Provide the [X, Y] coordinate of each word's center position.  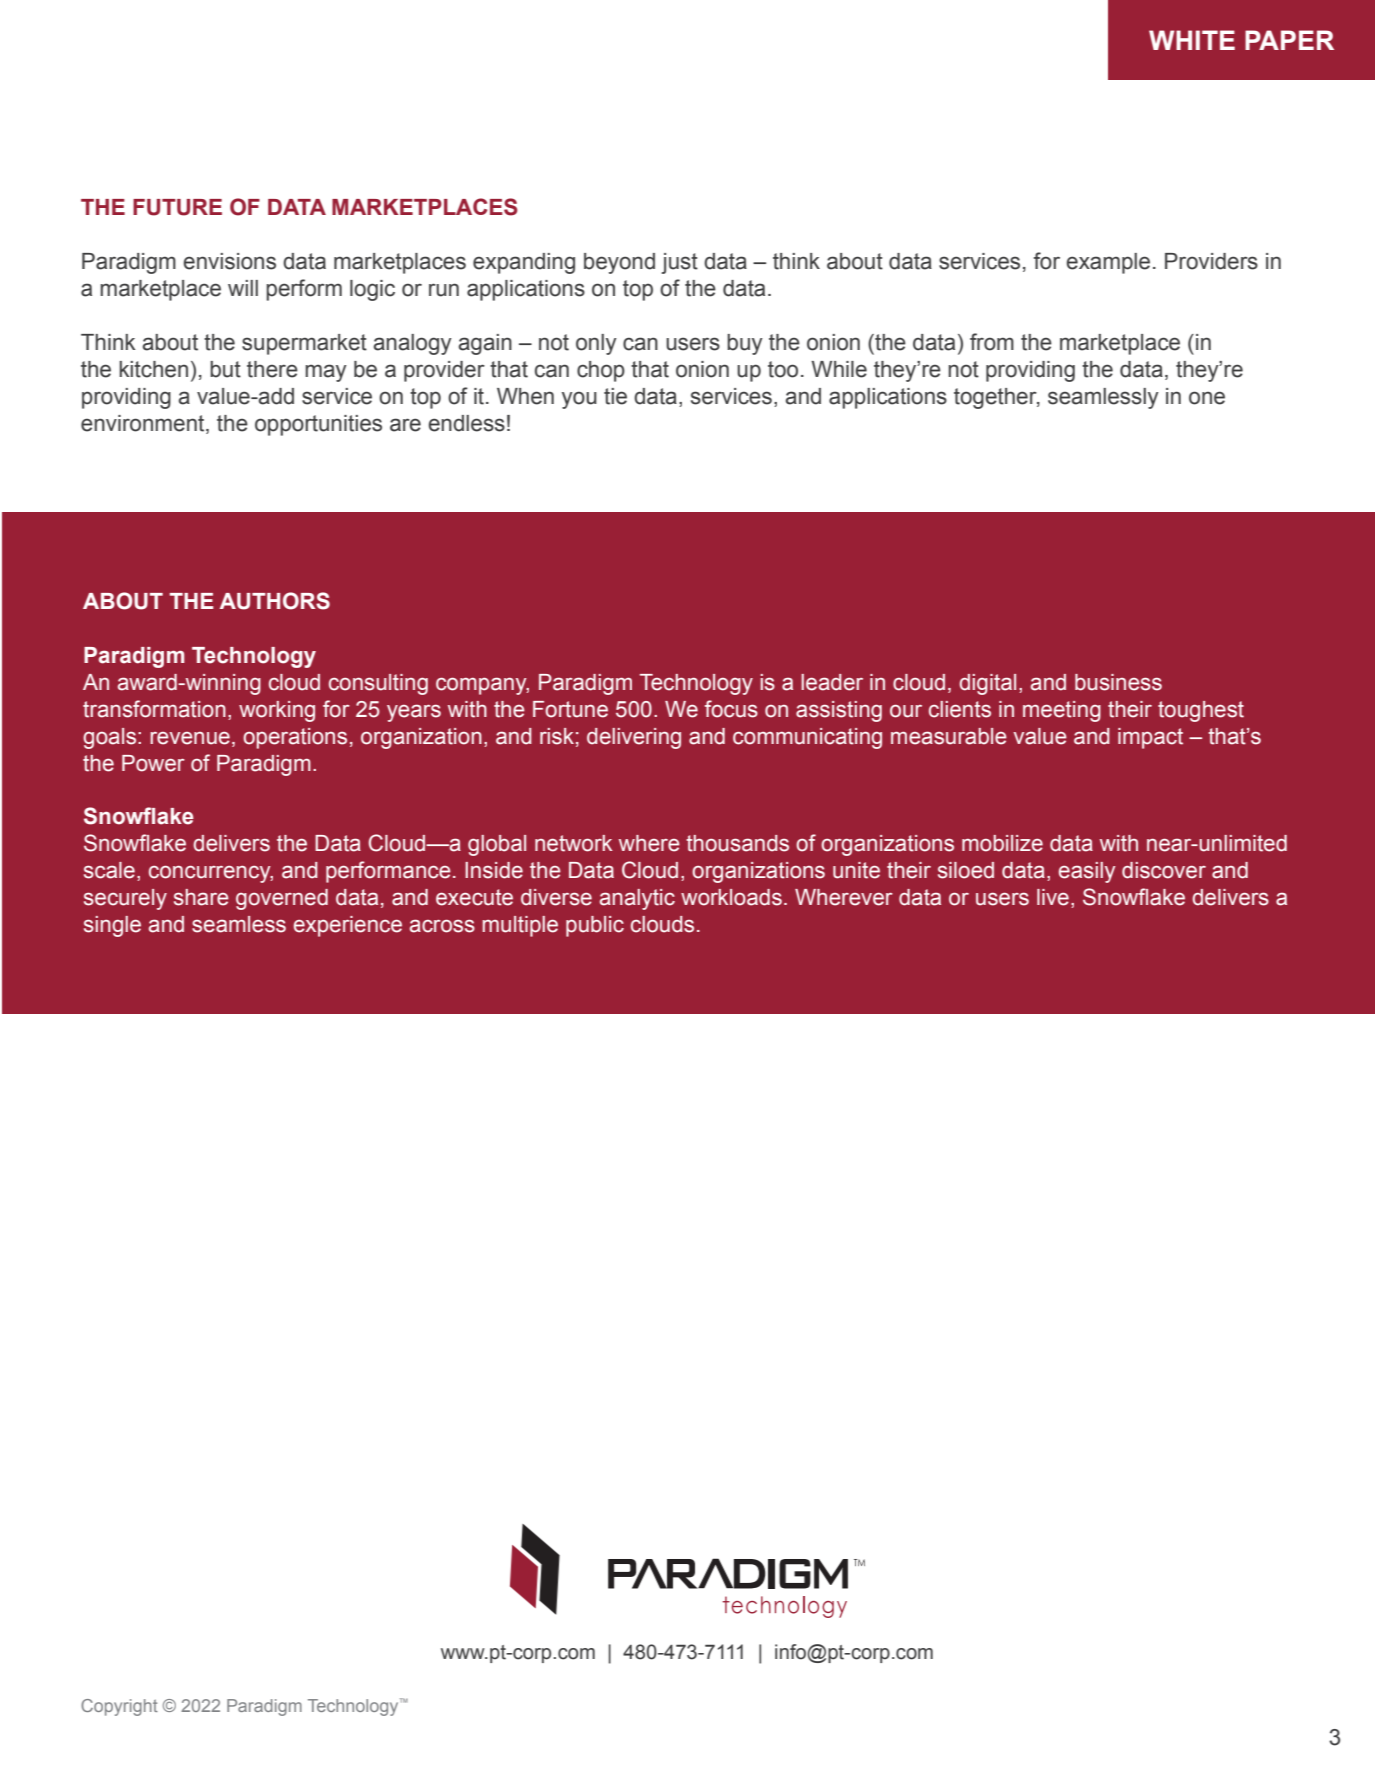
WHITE [1192, 40]
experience [348, 926]
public [595, 926]
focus [731, 709]
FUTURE [177, 207]
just [679, 263]
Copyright [119, 1707]
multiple [520, 926]
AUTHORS [275, 601]
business [1118, 682]
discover [1164, 870]
